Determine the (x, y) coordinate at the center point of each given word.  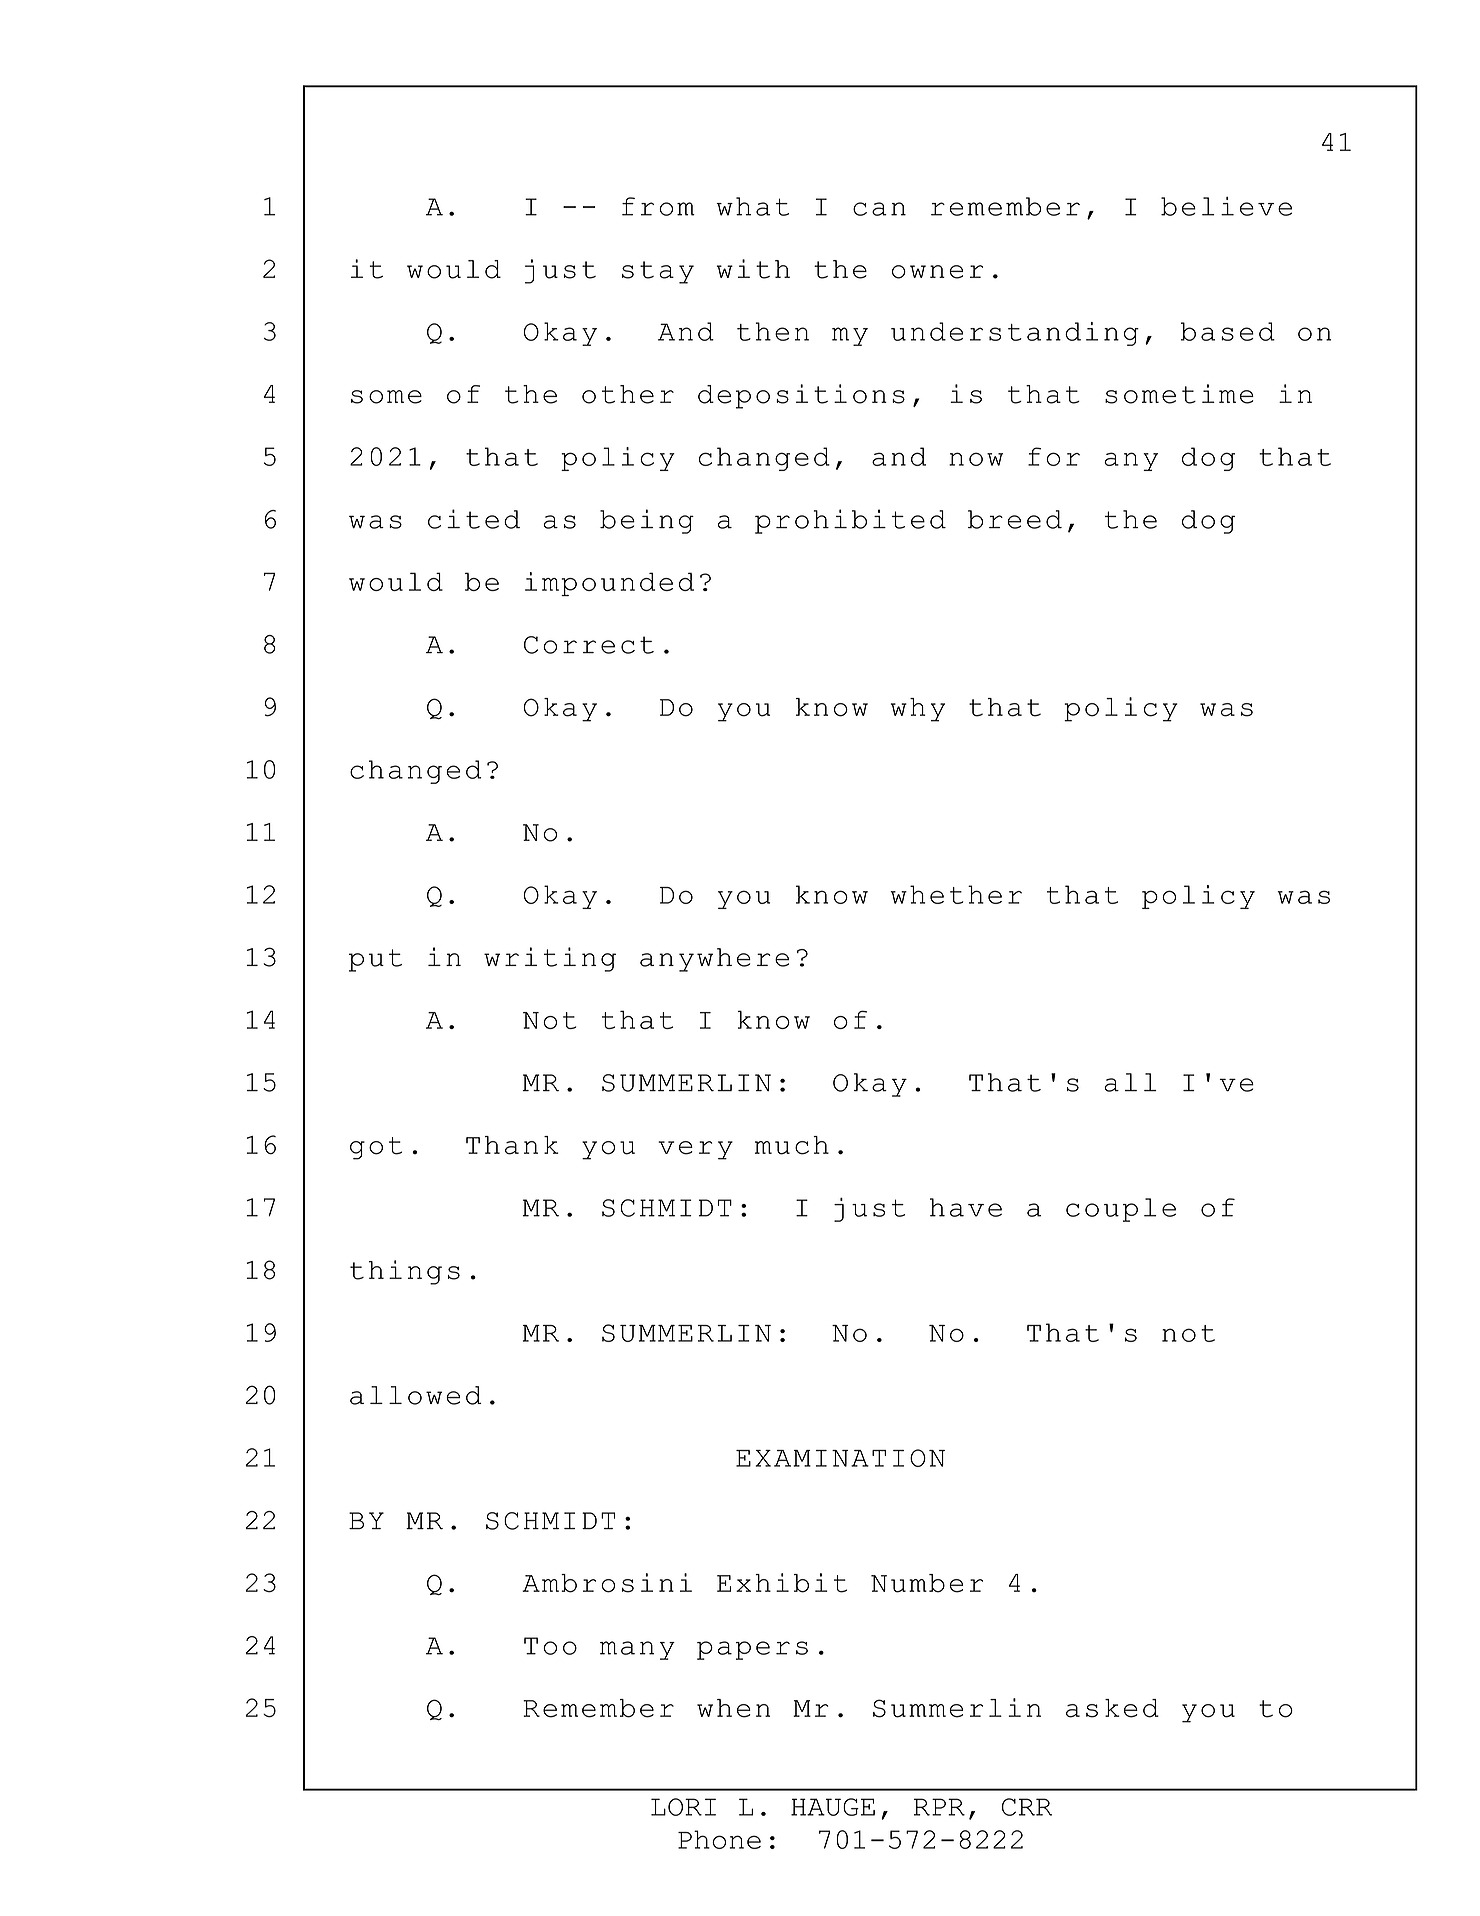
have (966, 1207)
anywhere (714, 960)
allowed (416, 1395)
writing (550, 959)
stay (658, 272)
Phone (719, 1839)
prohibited (850, 521)
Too (550, 1646)
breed (1015, 519)
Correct (589, 645)
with (753, 269)
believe (1226, 206)
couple (1121, 1210)
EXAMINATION (840, 1458)
